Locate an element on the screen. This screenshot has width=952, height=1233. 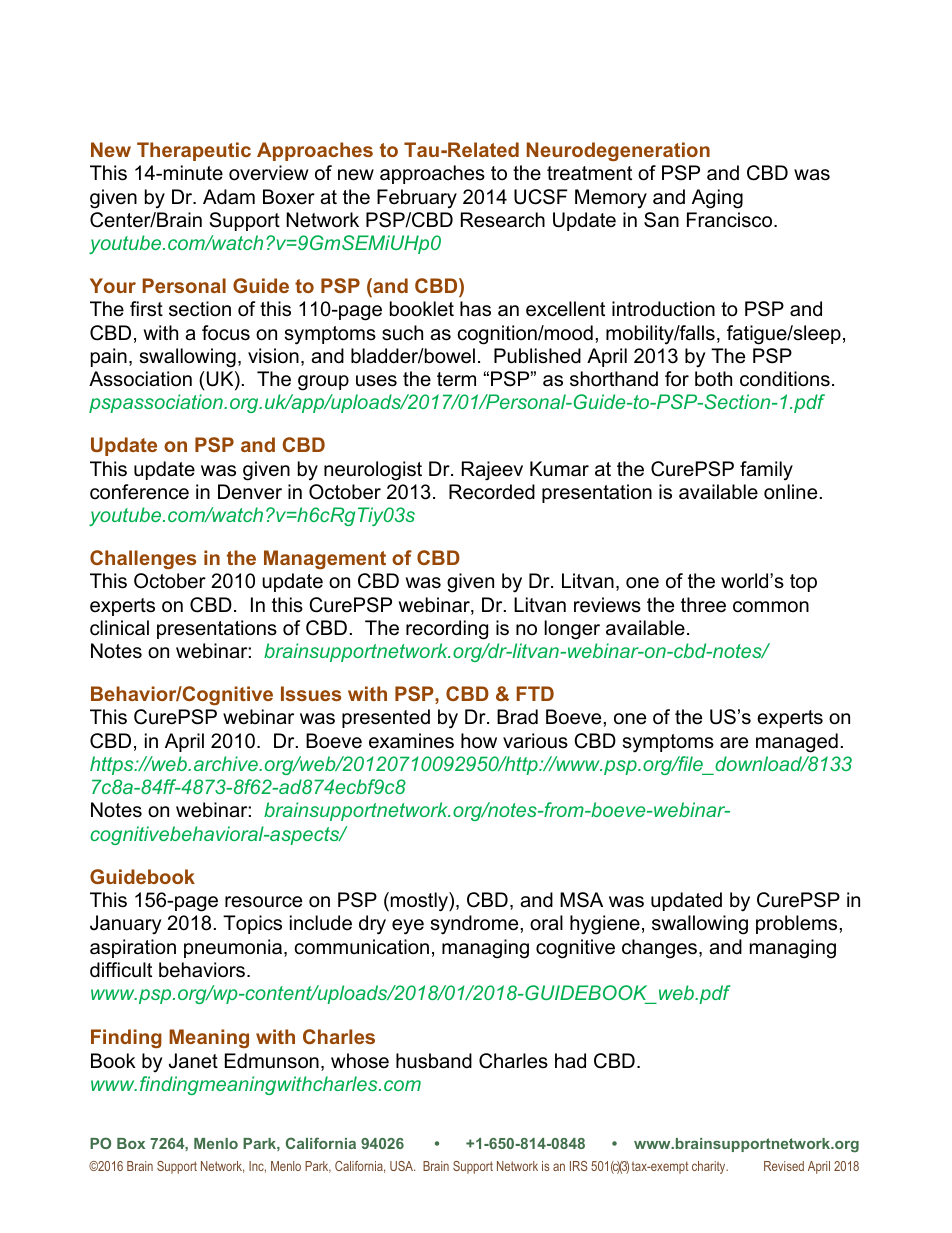
how is located at coordinates (479, 740).
